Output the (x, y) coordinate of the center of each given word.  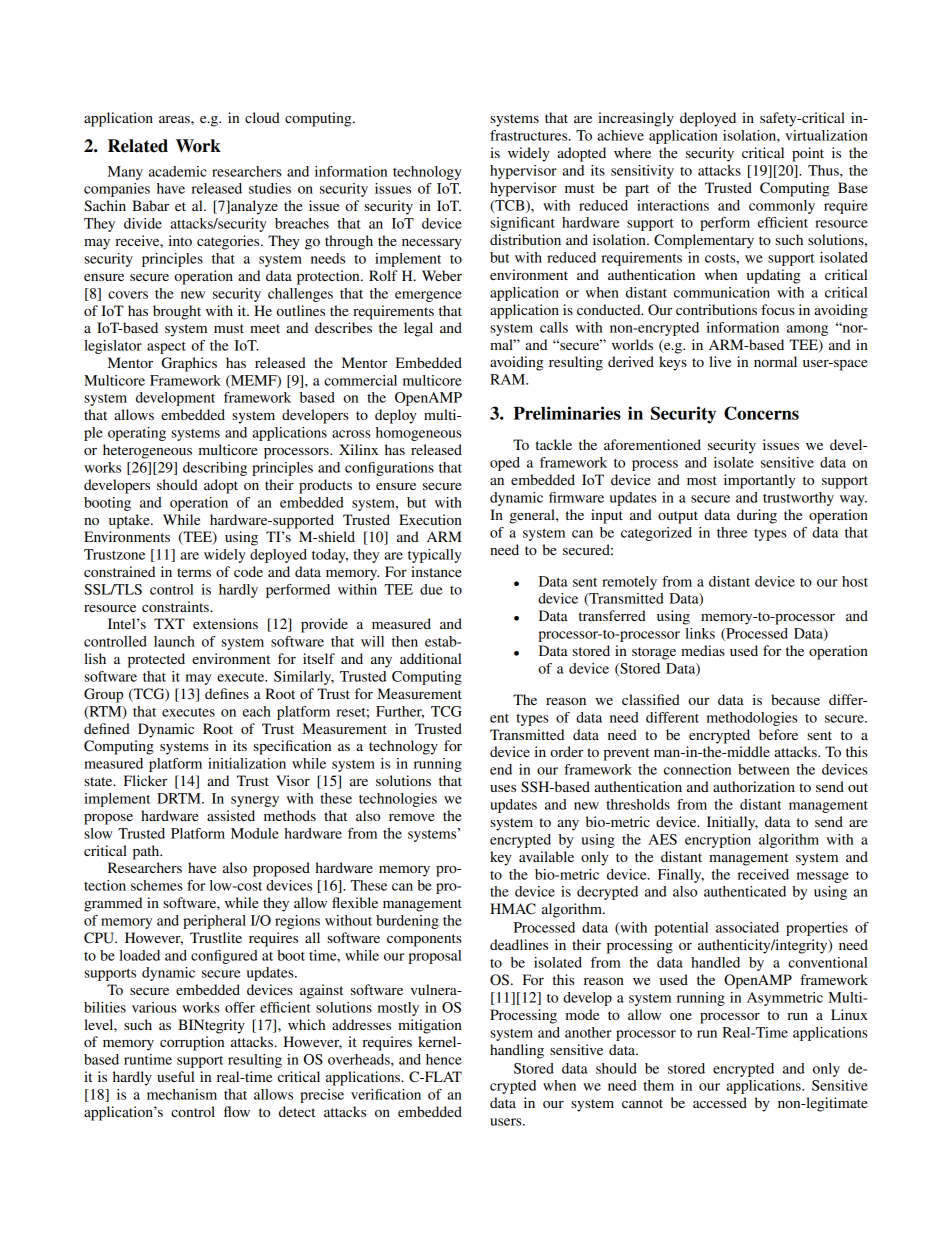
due (431, 589)
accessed (720, 1102)
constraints (176, 606)
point (808, 154)
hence (444, 1059)
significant (522, 224)
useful (176, 1076)
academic (178, 171)
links (700, 633)
